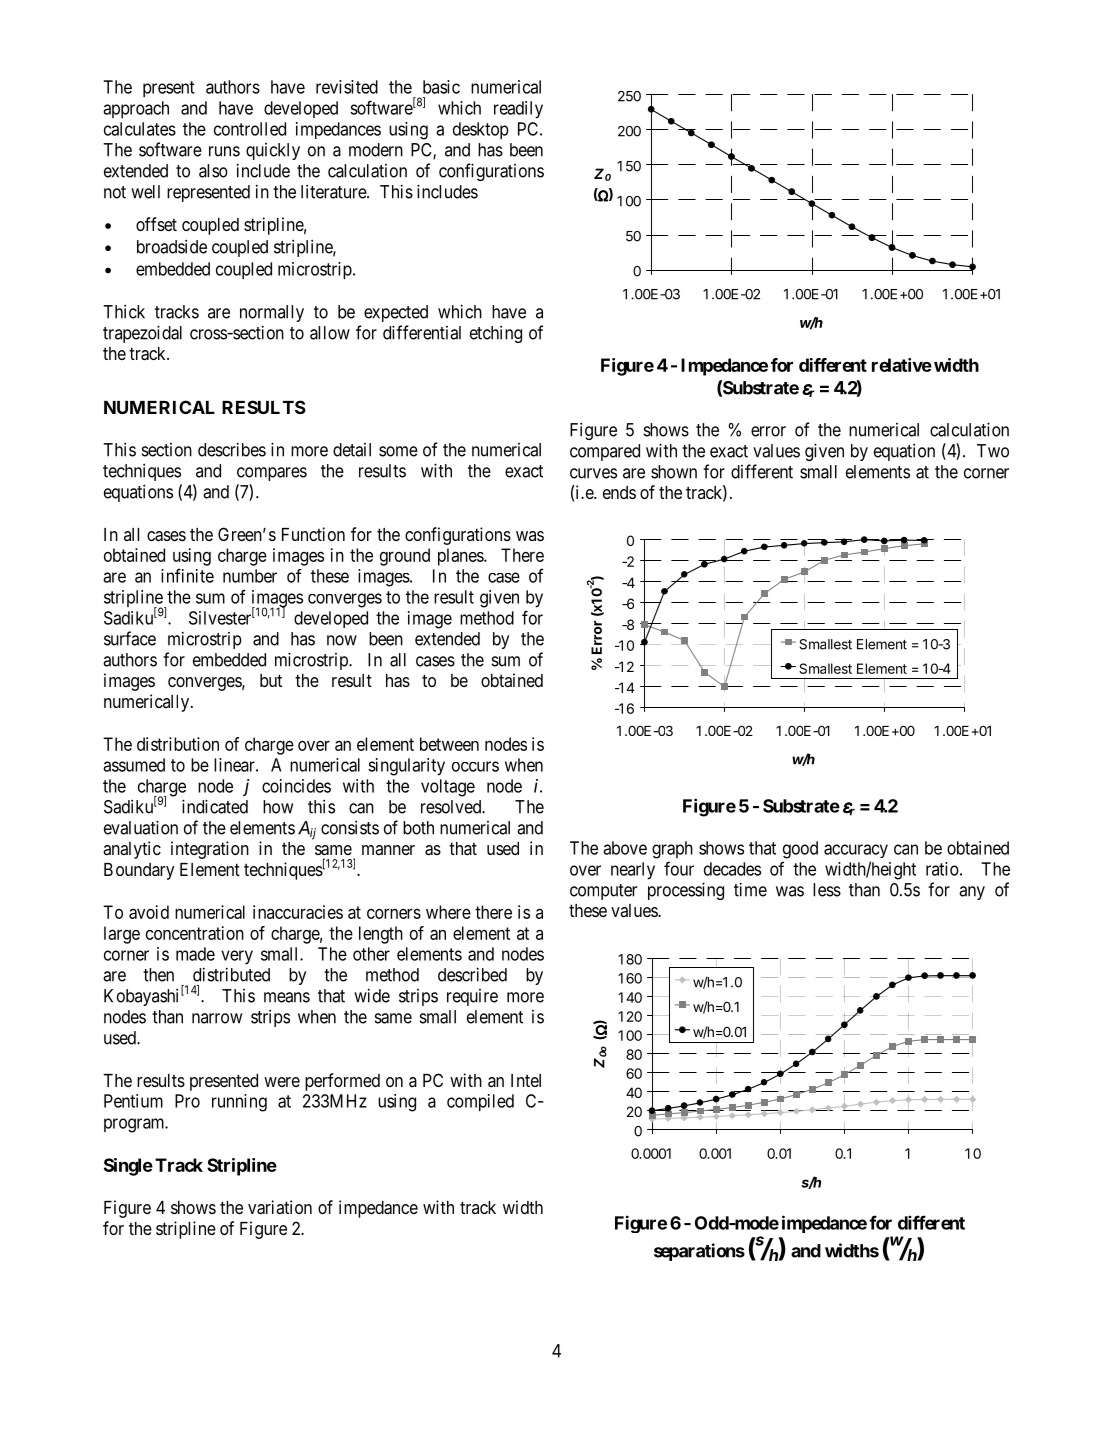 The width and height of the page is (1112, 1439). Describe the element at coordinates (280, 1207) in the page. I see `variation` at that location.
